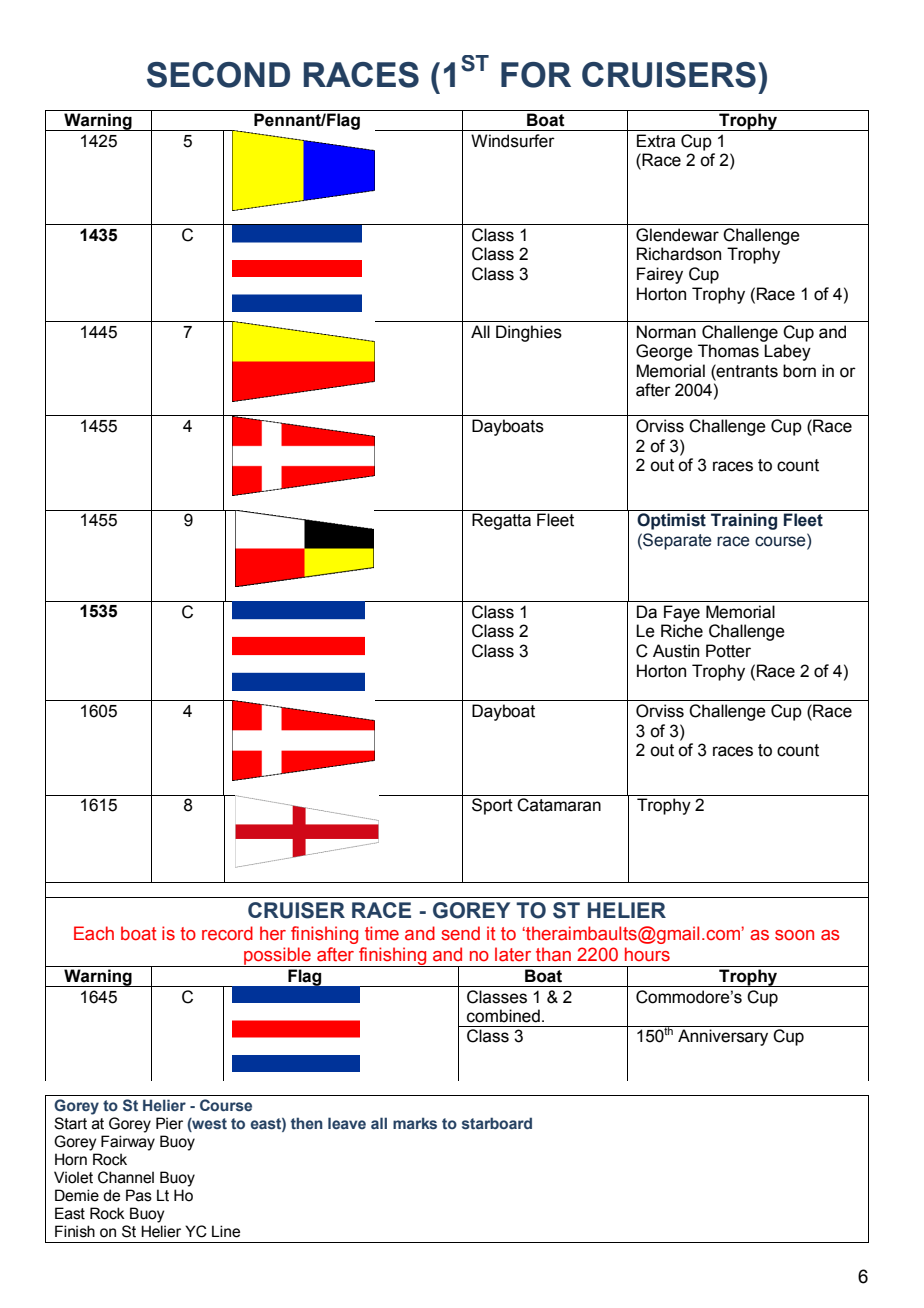 This page has width=924, height=1308. What do you see at coordinates (501, 521) in the page?
I see `Regatta` at bounding box center [501, 521].
